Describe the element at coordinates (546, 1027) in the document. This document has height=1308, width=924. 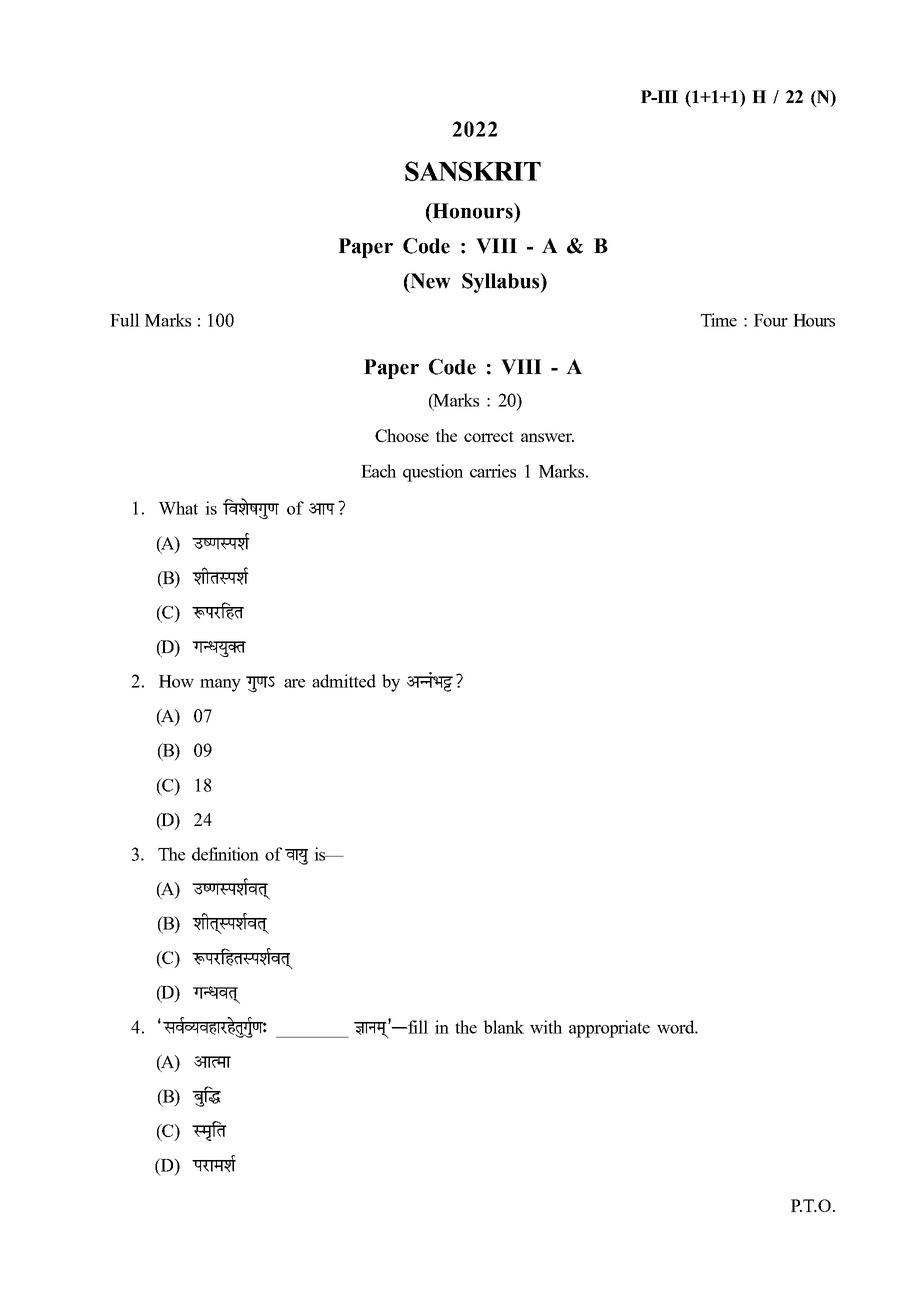
I see `with` at that location.
